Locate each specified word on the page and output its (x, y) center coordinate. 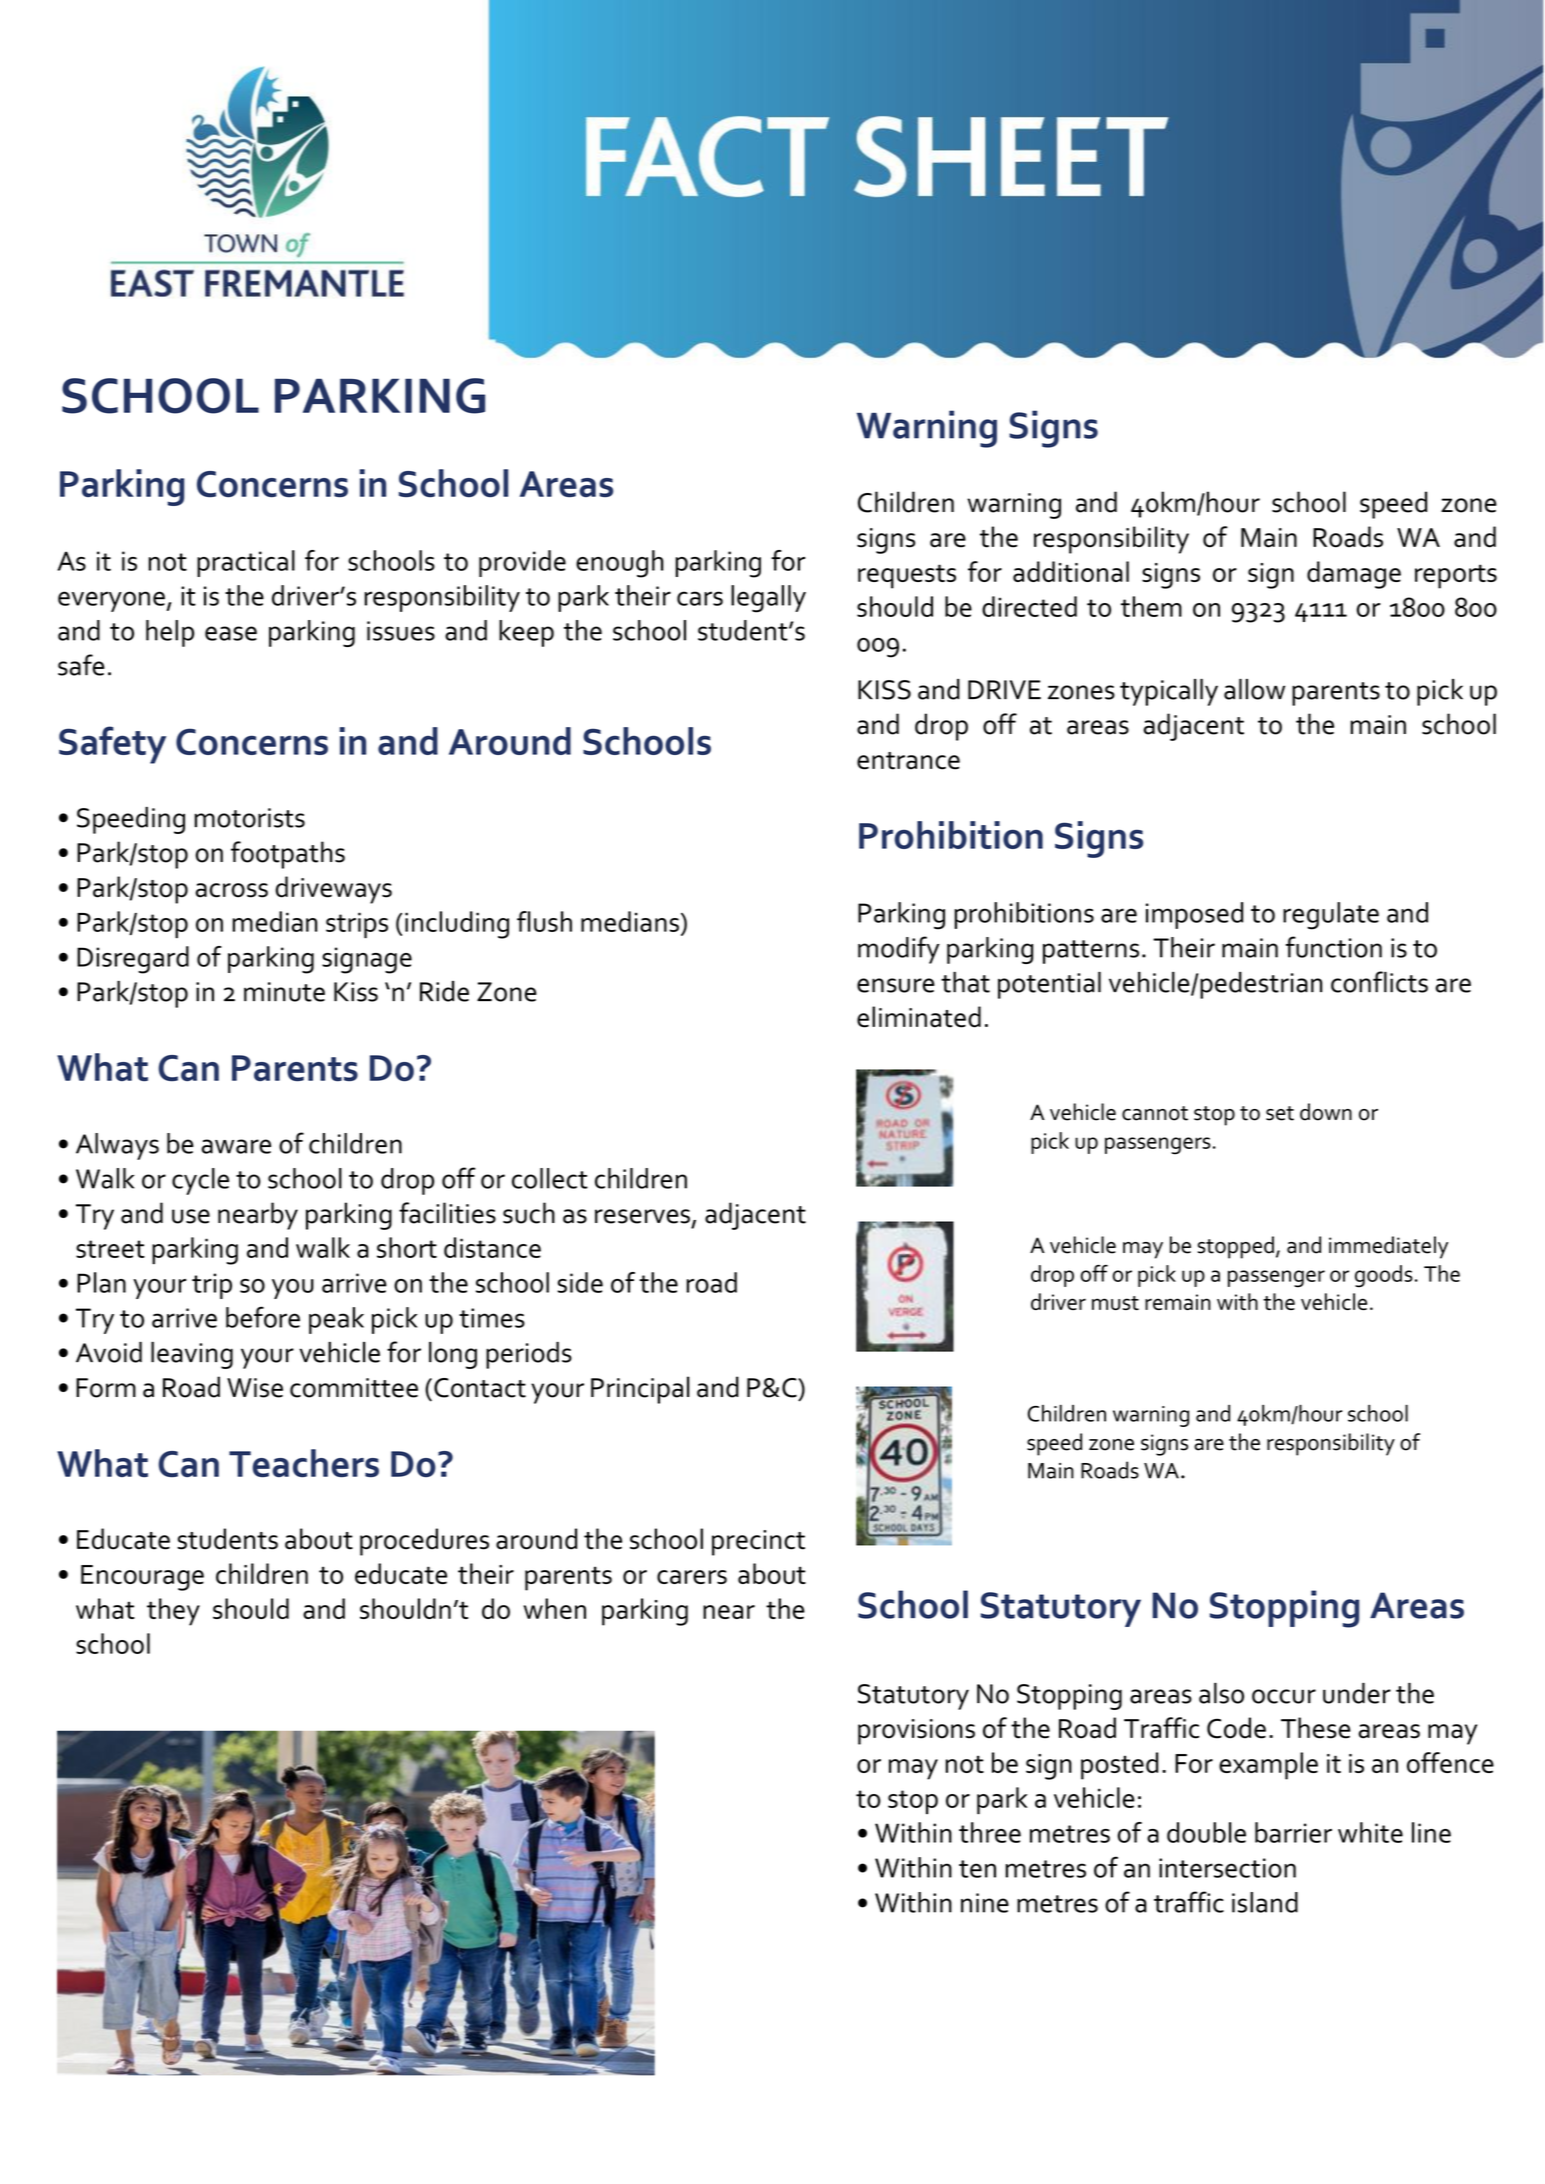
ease (231, 633)
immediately (1388, 1247)
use (191, 1216)
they (173, 1612)
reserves (642, 1216)
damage (1354, 575)
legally (768, 599)
